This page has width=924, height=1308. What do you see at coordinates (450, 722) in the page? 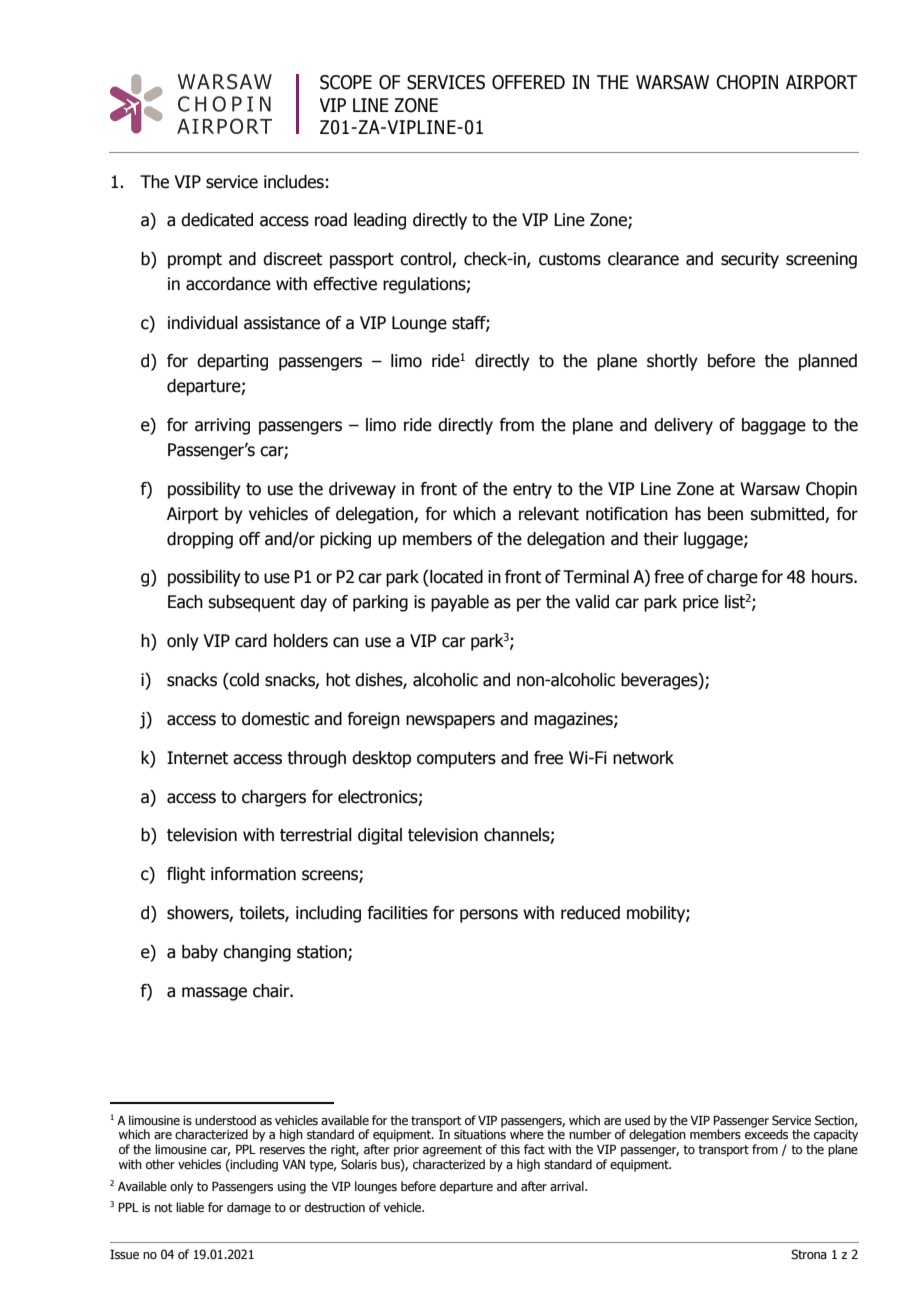
I see `newspapers` at bounding box center [450, 722].
